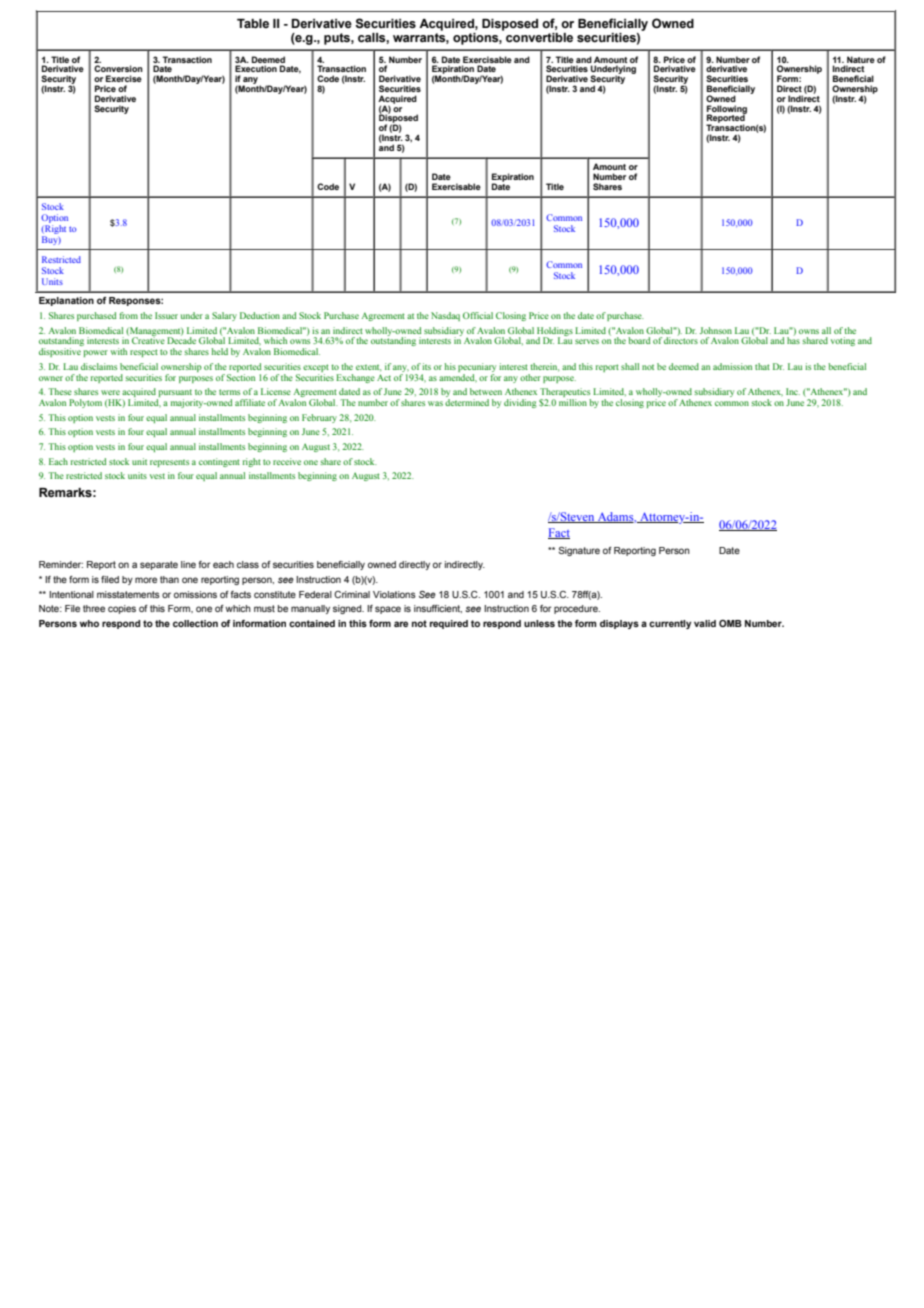  What do you see at coordinates (122, 609) in the page?
I see `copies` at bounding box center [122, 609].
